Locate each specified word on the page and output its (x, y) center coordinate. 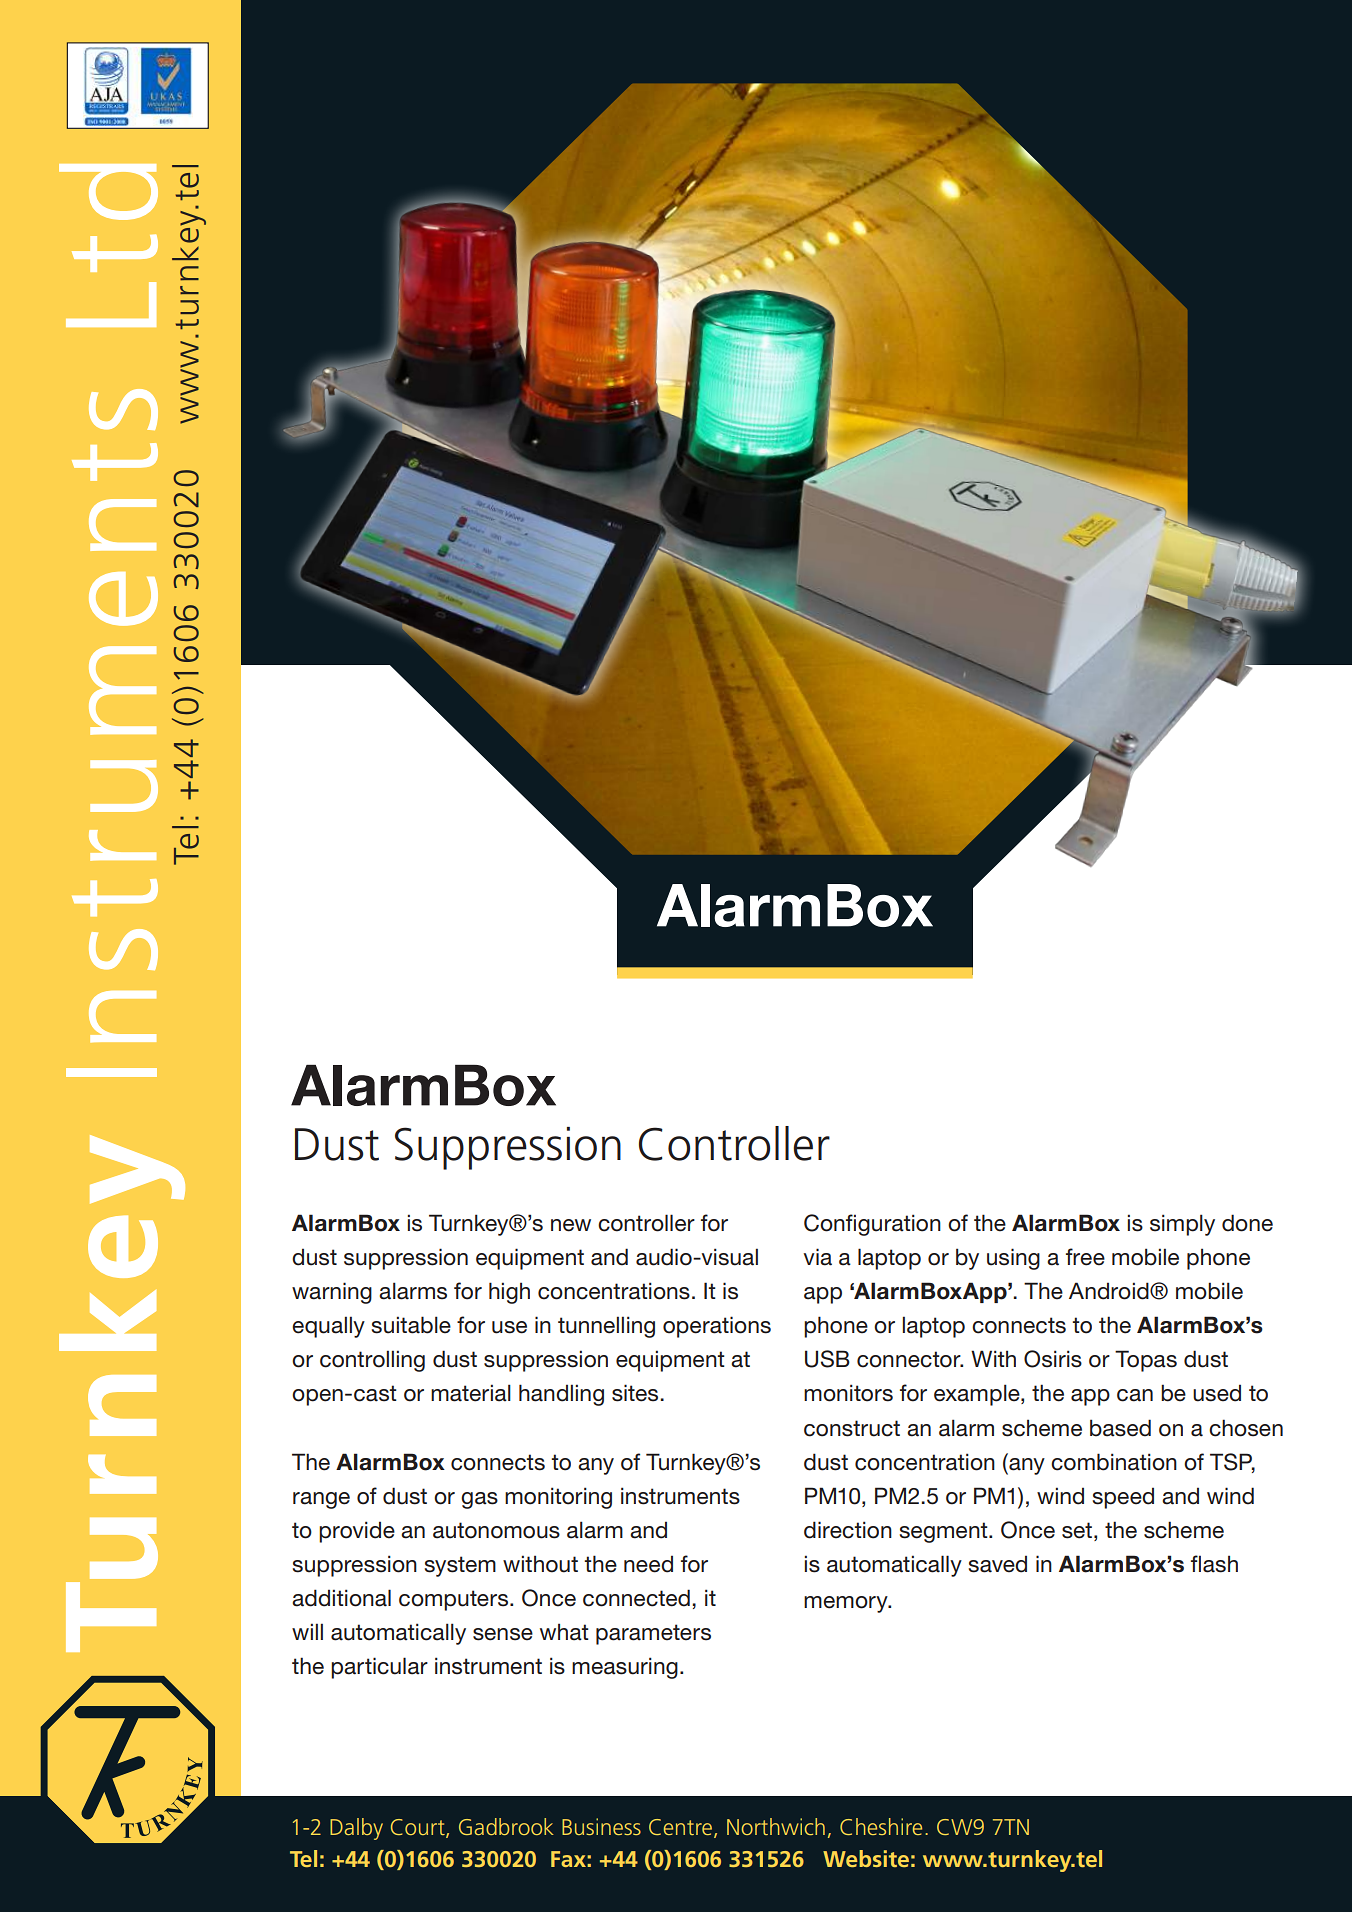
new (571, 1225)
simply (1182, 1225)
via (817, 1257)
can (1135, 1395)
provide (357, 1532)
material (471, 1393)
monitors (848, 1393)
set (1078, 1530)
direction (848, 1530)
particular (379, 1668)
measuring (625, 1668)
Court (419, 1828)
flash (1214, 1564)
